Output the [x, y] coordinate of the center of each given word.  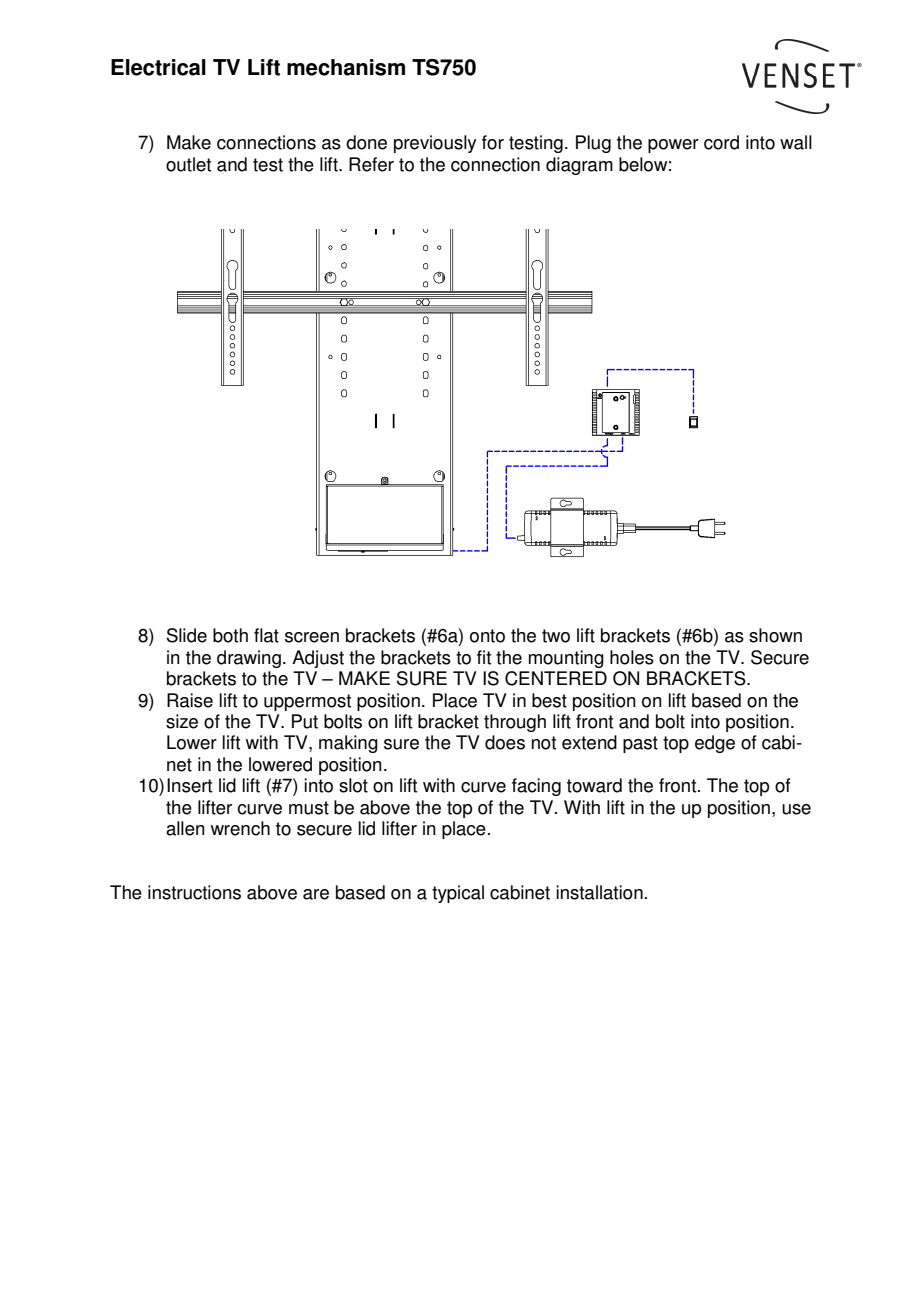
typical [458, 894]
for [493, 142]
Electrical [158, 67]
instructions [194, 892]
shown [775, 635]
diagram [579, 166]
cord [721, 142]
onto [487, 636]
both [230, 635]
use [796, 809]
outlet [188, 164]
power [673, 146]
